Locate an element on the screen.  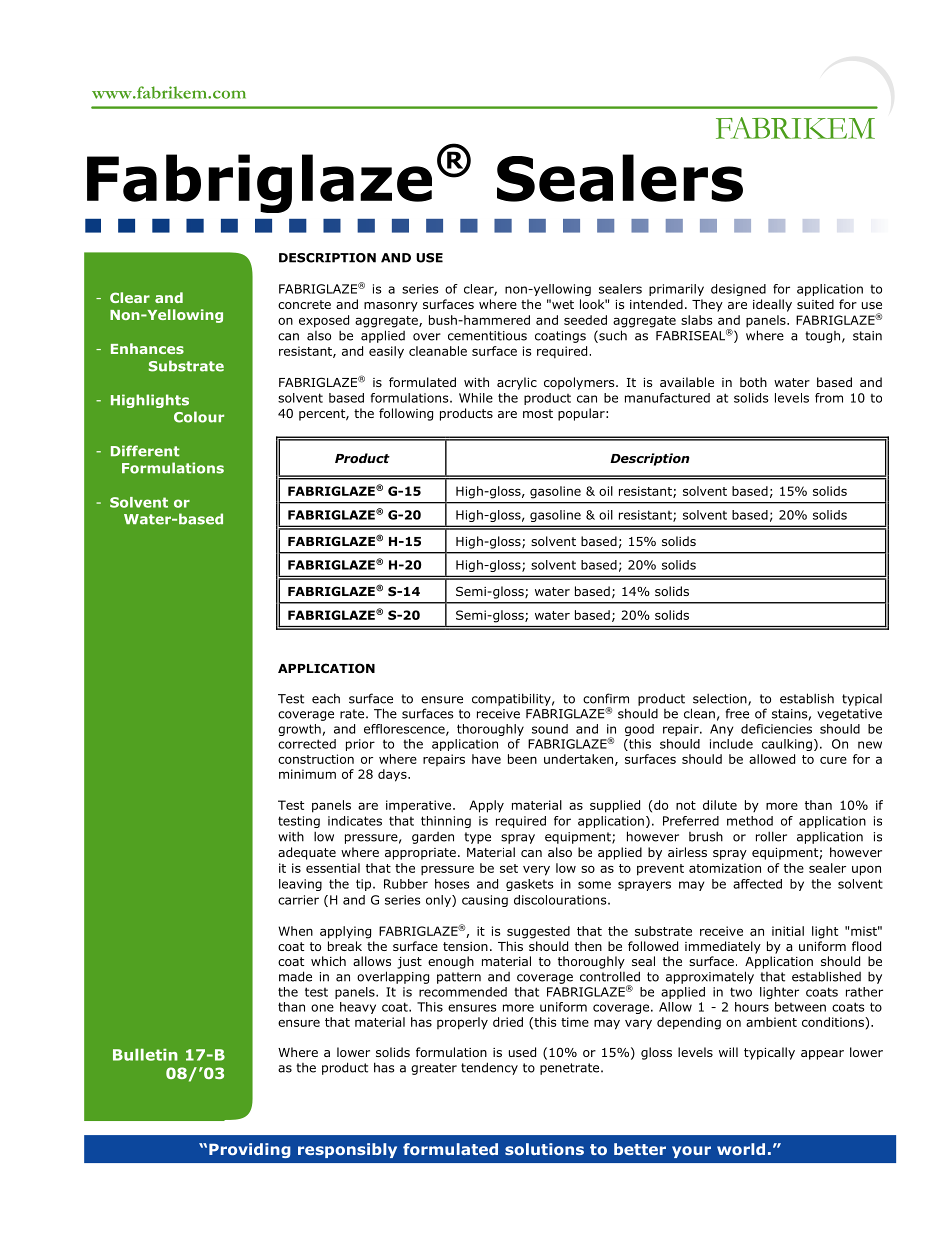
from is located at coordinates (829, 398).
